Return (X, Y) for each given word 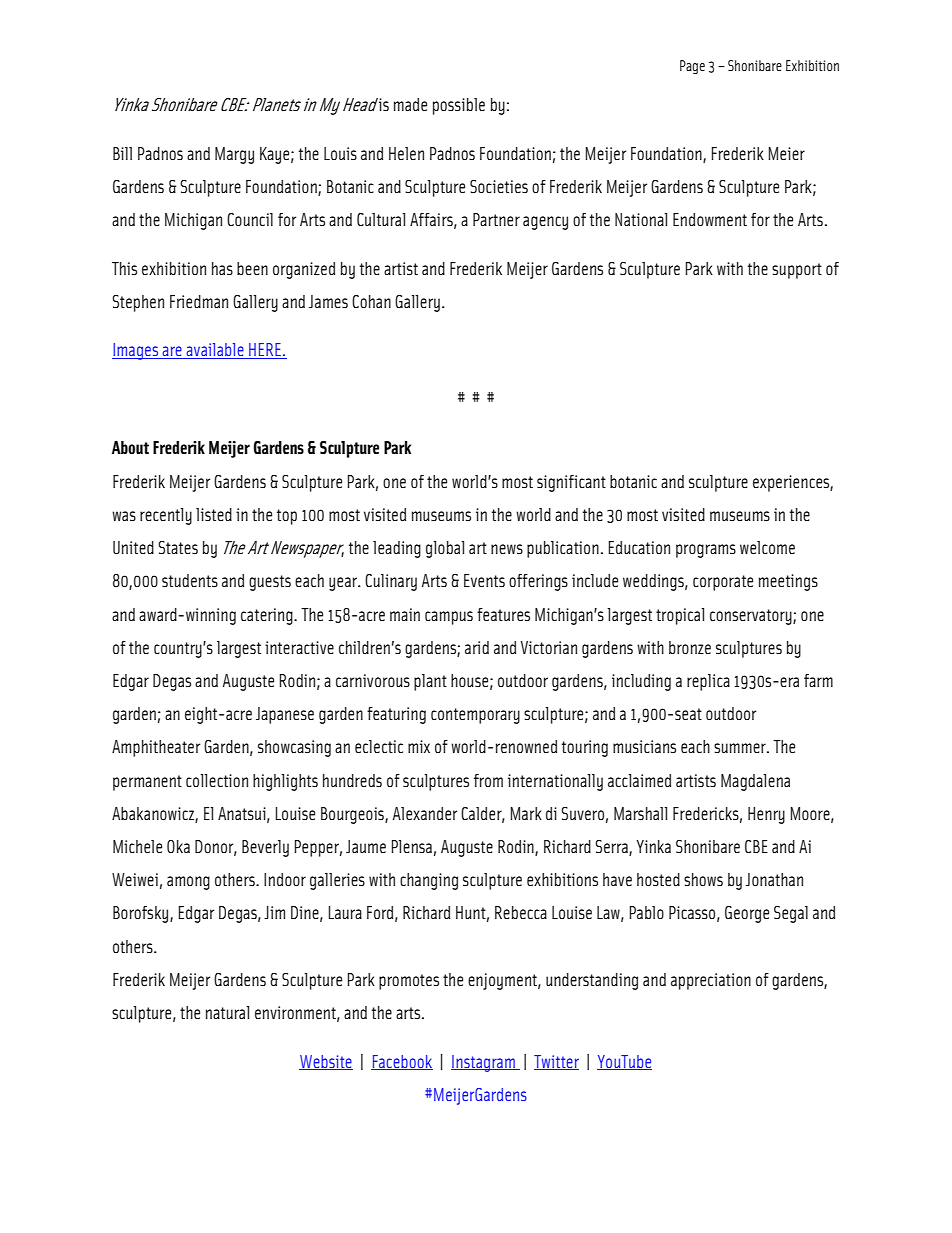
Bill (122, 153)
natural (227, 1012)
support (797, 271)
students (190, 580)
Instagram (484, 1063)
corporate (723, 583)
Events (484, 580)
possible (459, 106)
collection (217, 780)
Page (692, 67)
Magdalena (755, 782)
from (488, 780)
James (328, 301)
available (215, 351)
